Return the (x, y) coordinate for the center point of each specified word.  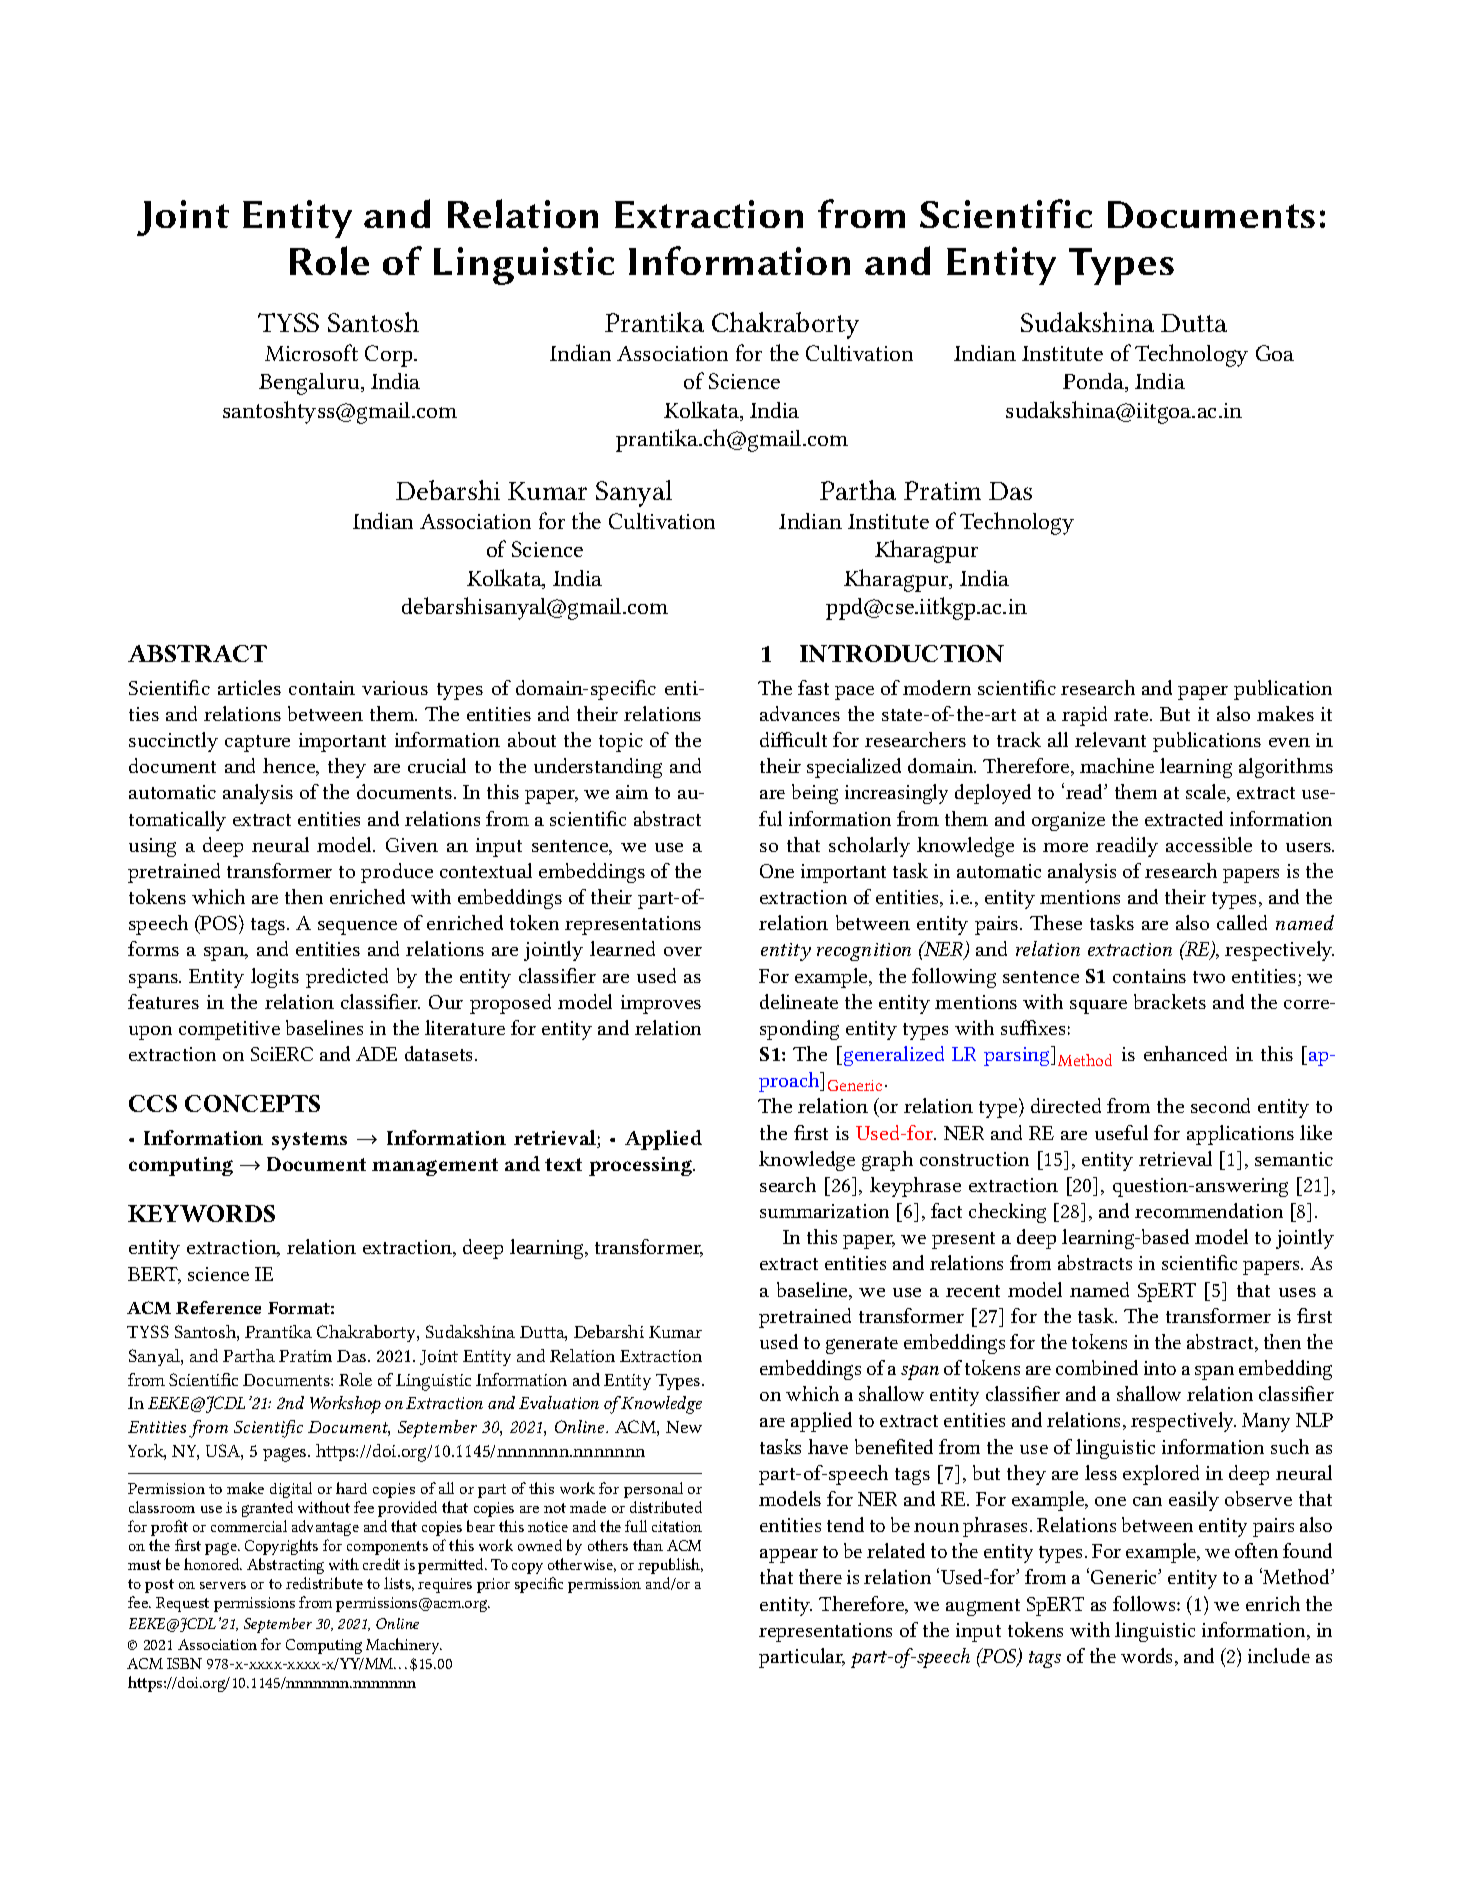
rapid (1084, 716)
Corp (390, 356)
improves (661, 1004)
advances (800, 713)
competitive (229, 1030)
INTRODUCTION (902, 653)
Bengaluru (310, 384)
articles (249, 687)
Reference (218, 1307)
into (1160, 1368)
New (684, 1427)
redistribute (324, 1583)
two (1209, 977)
